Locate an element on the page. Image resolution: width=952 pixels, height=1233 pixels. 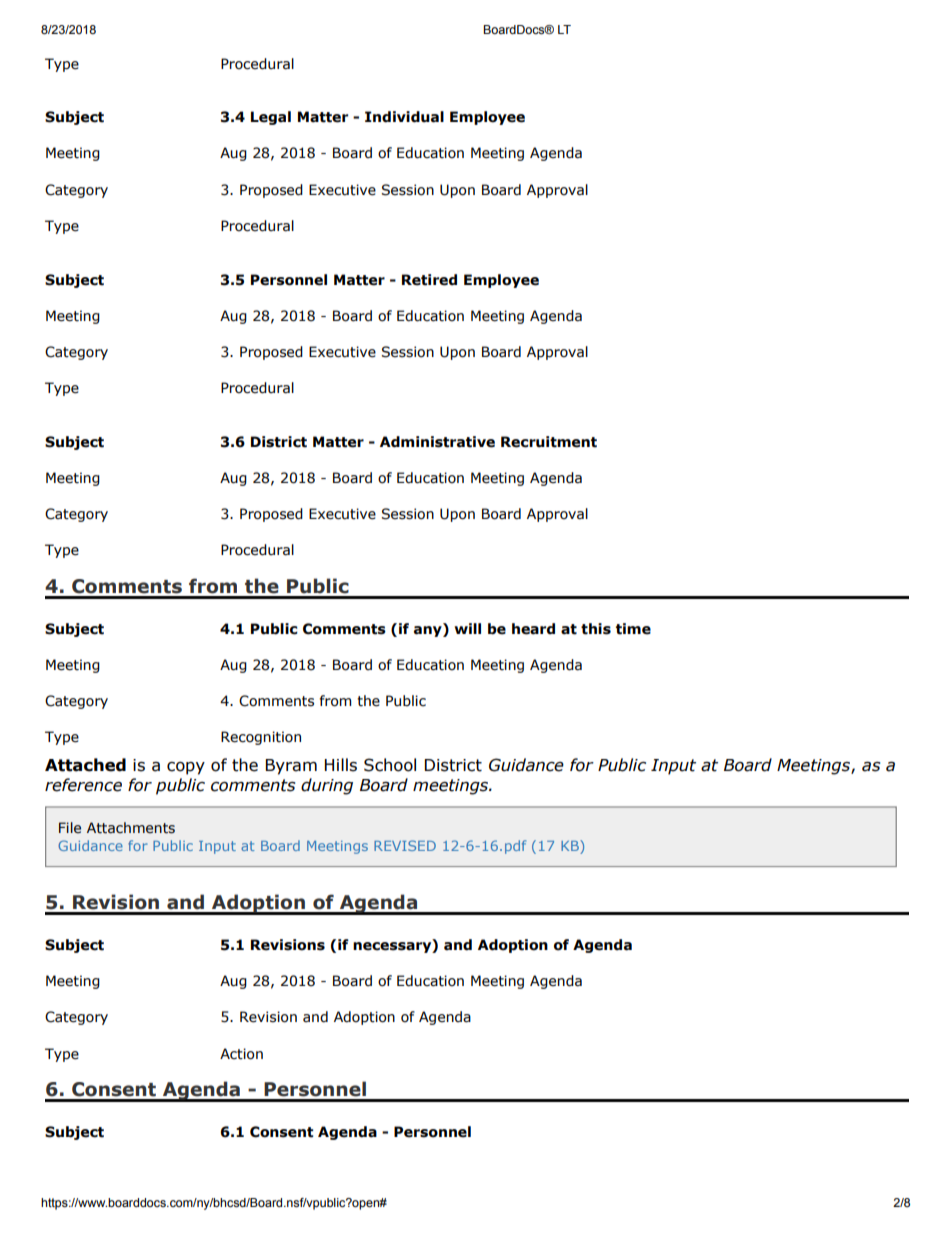
Individual is located at coordinates (404, 117).
